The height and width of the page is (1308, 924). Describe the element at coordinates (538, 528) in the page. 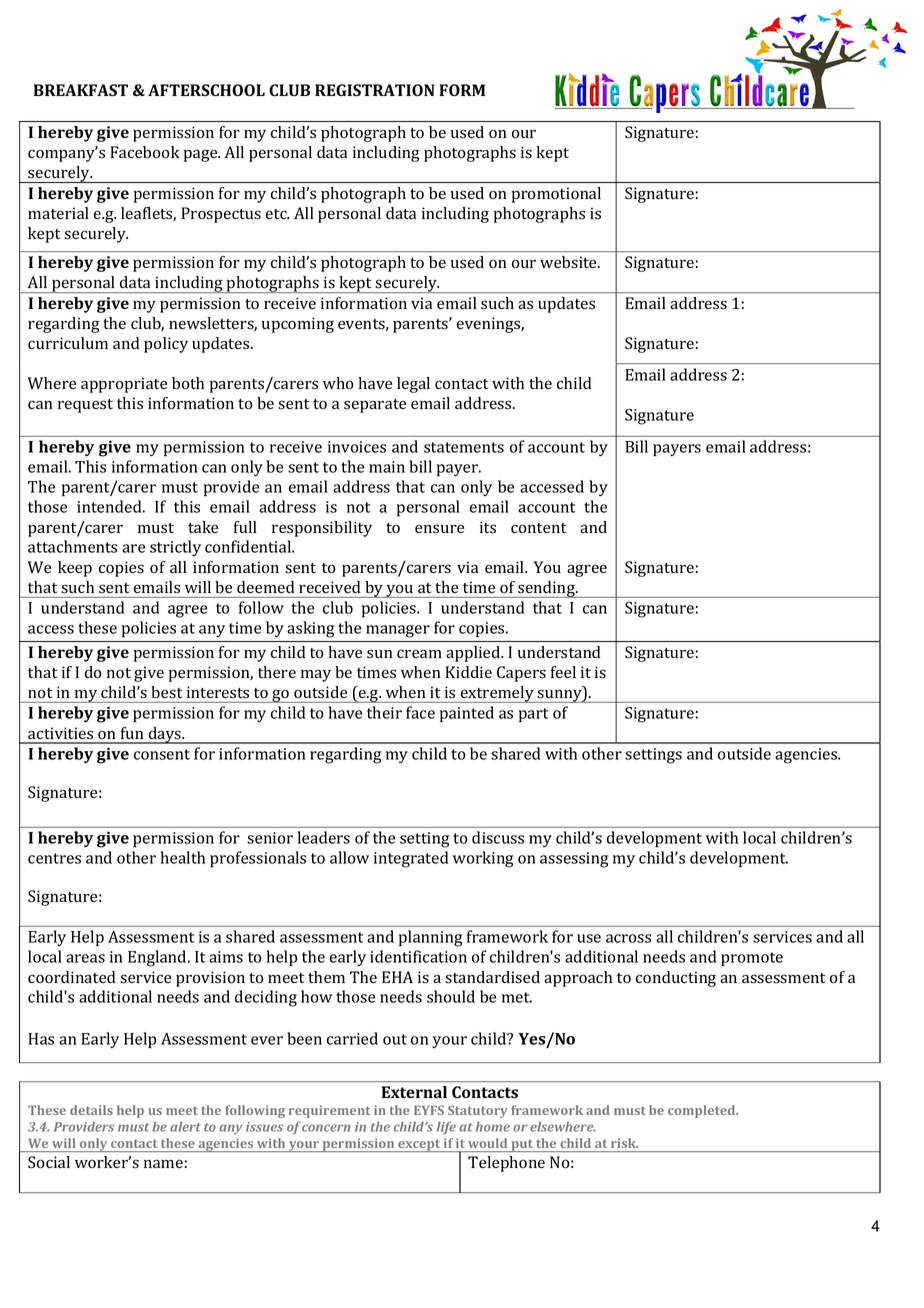

I see `content` at that location.
